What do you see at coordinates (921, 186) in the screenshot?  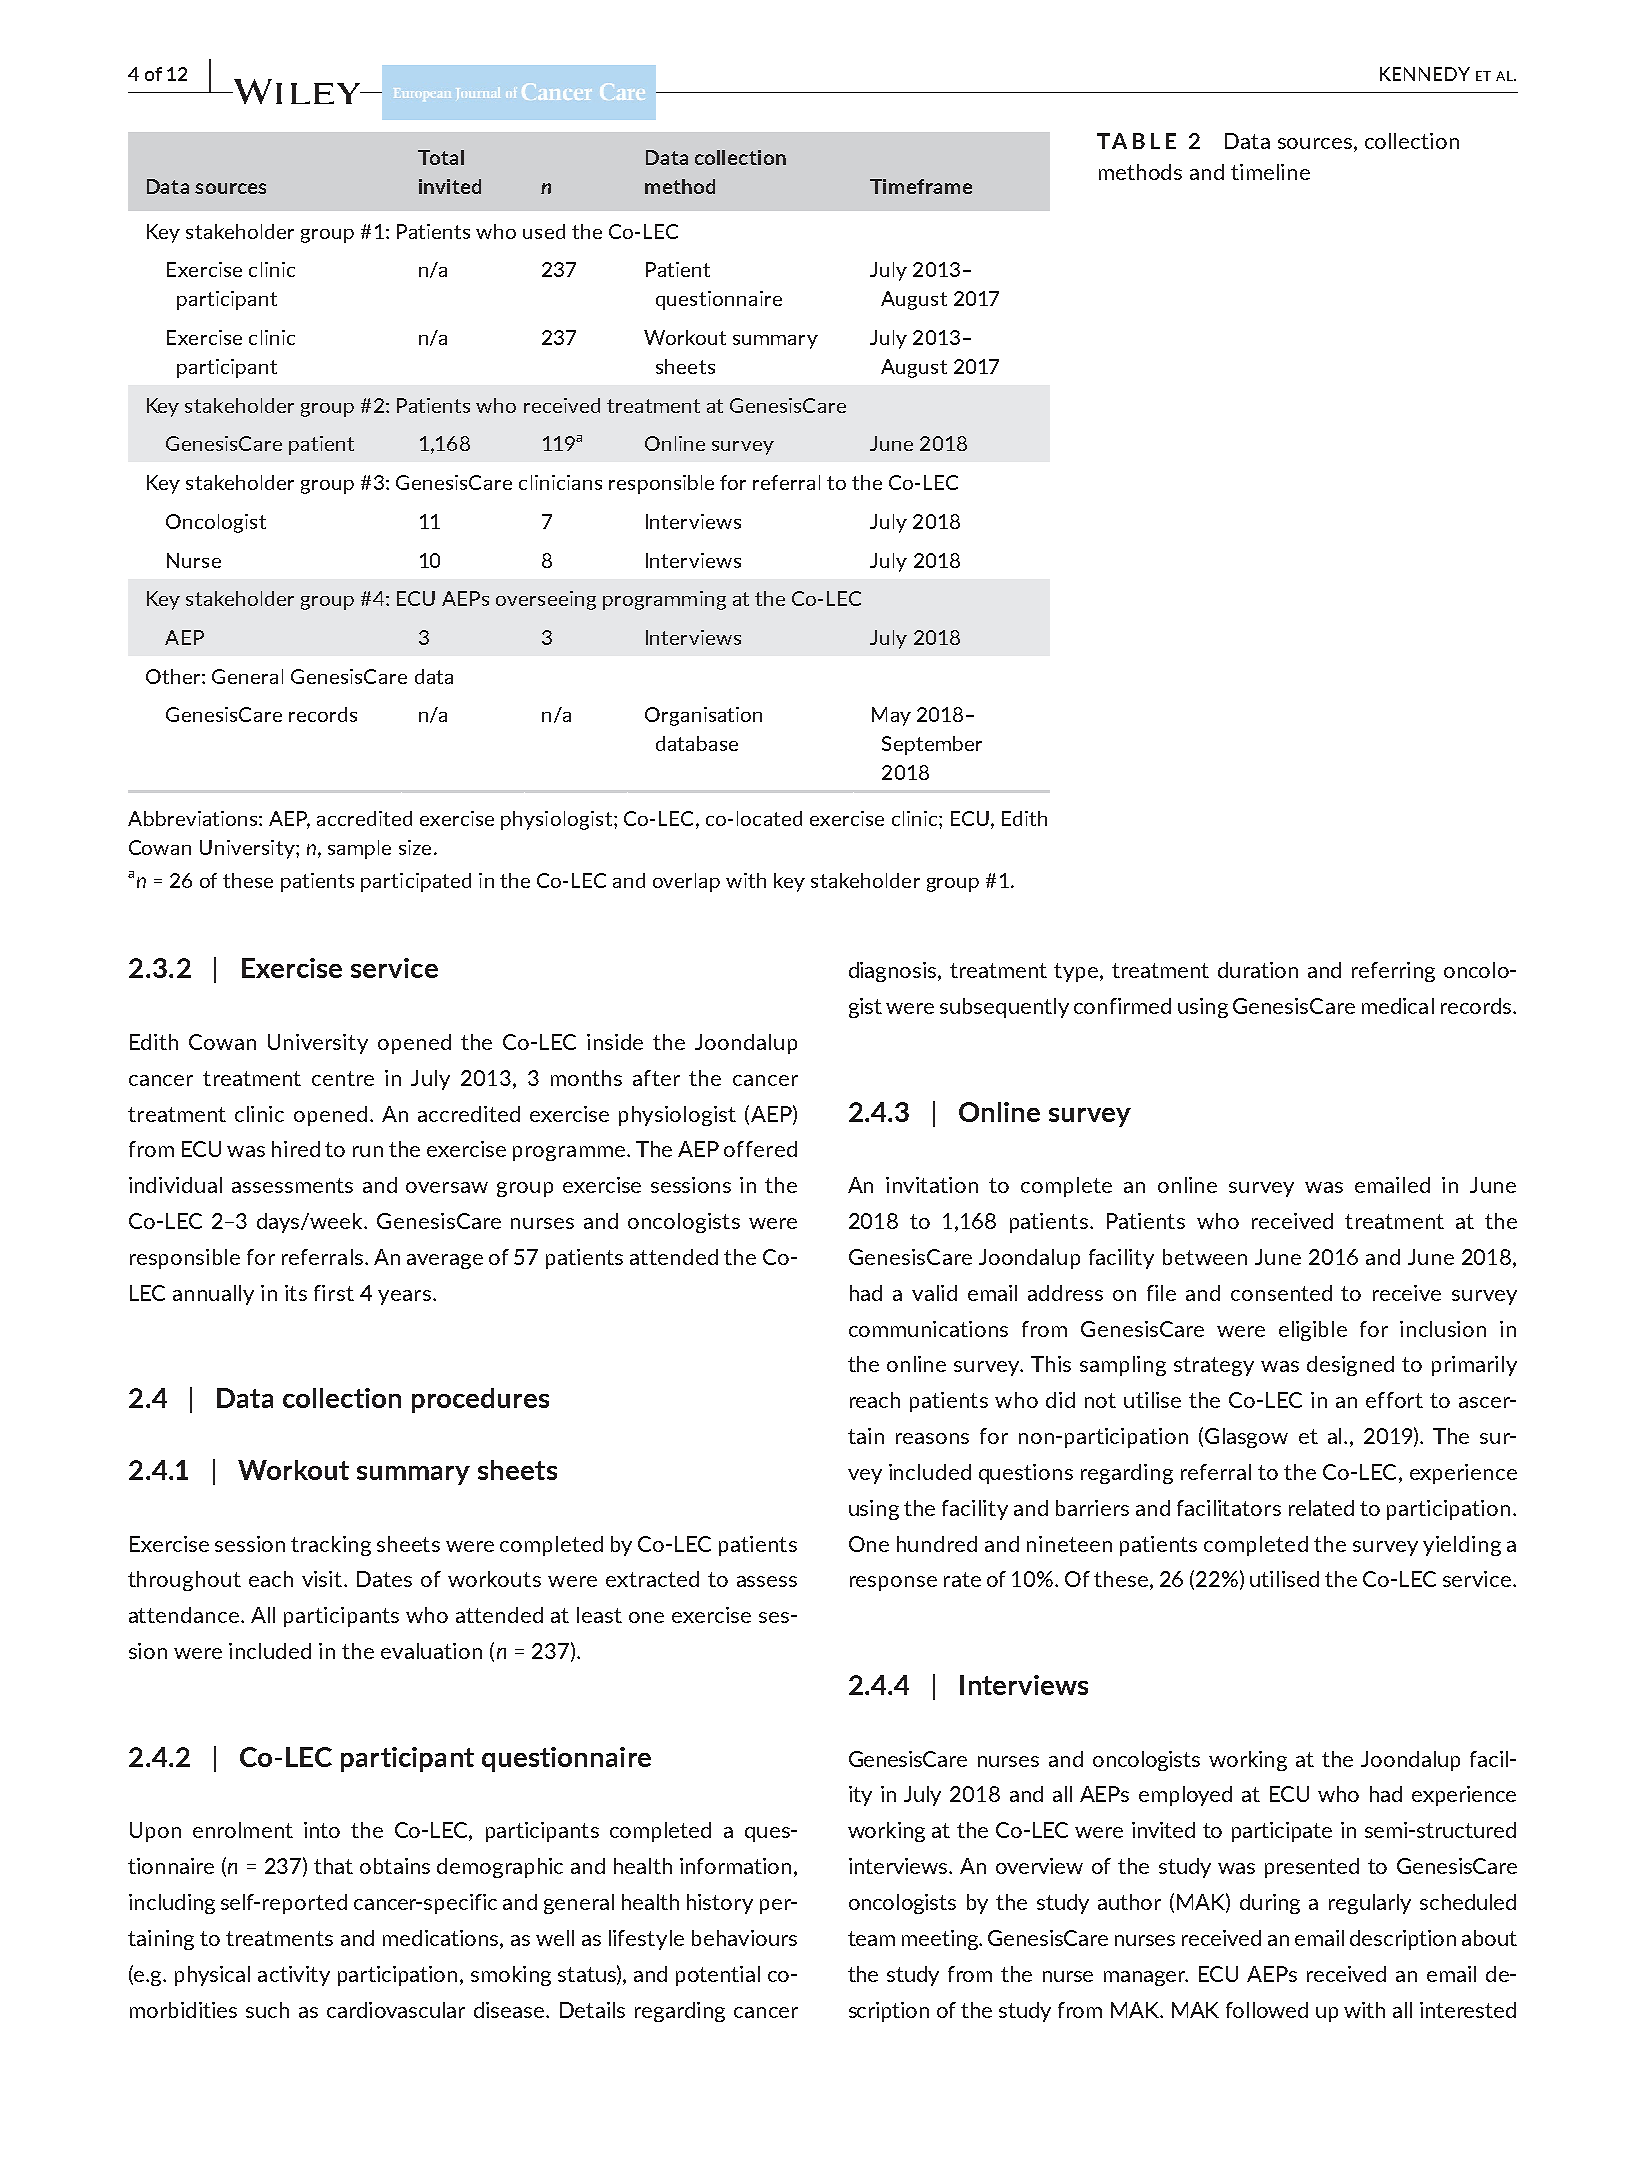 I see `Timeframe` at bounding box center [921, 186].
